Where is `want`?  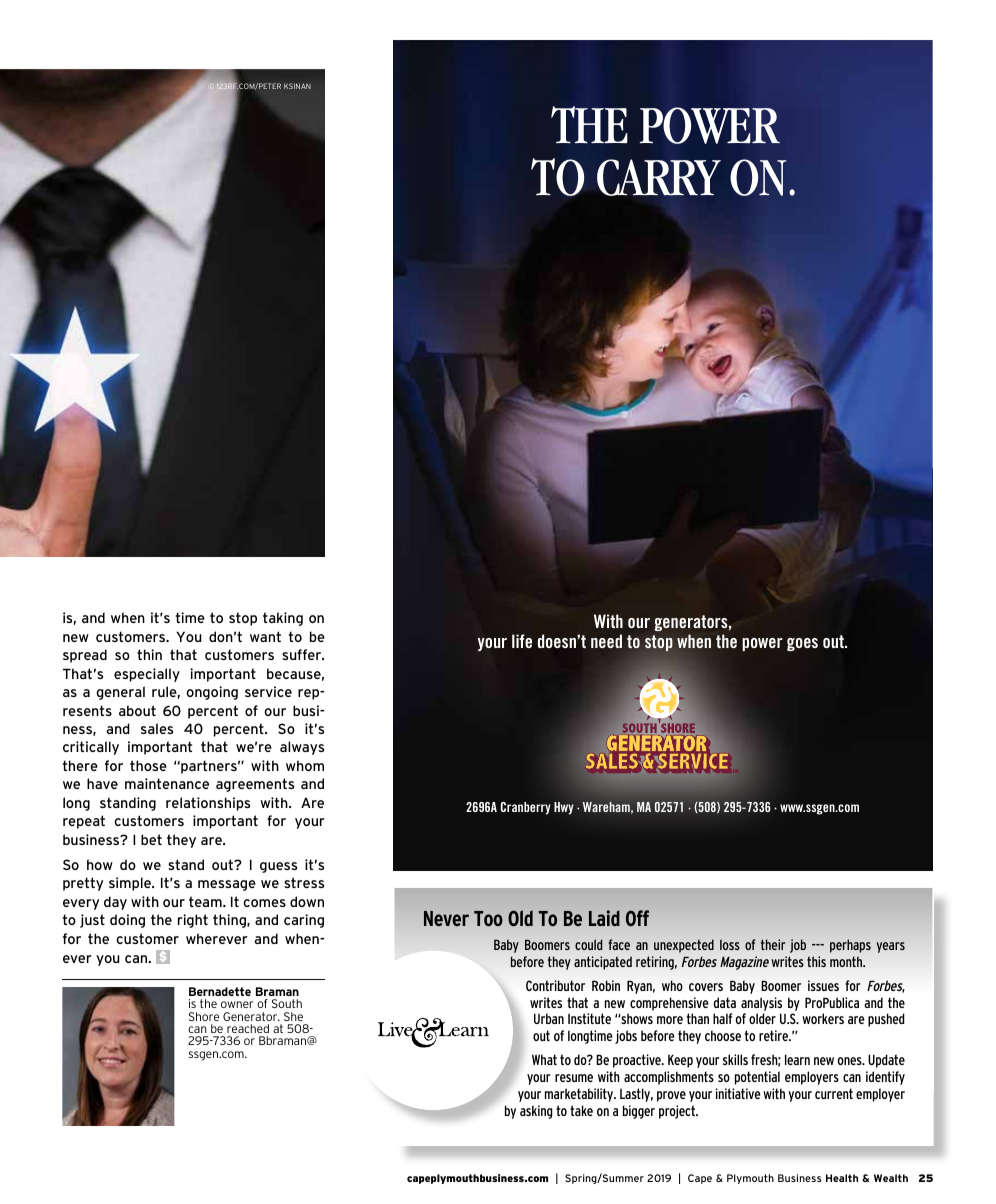 want is located at coordinates (265, 636).
